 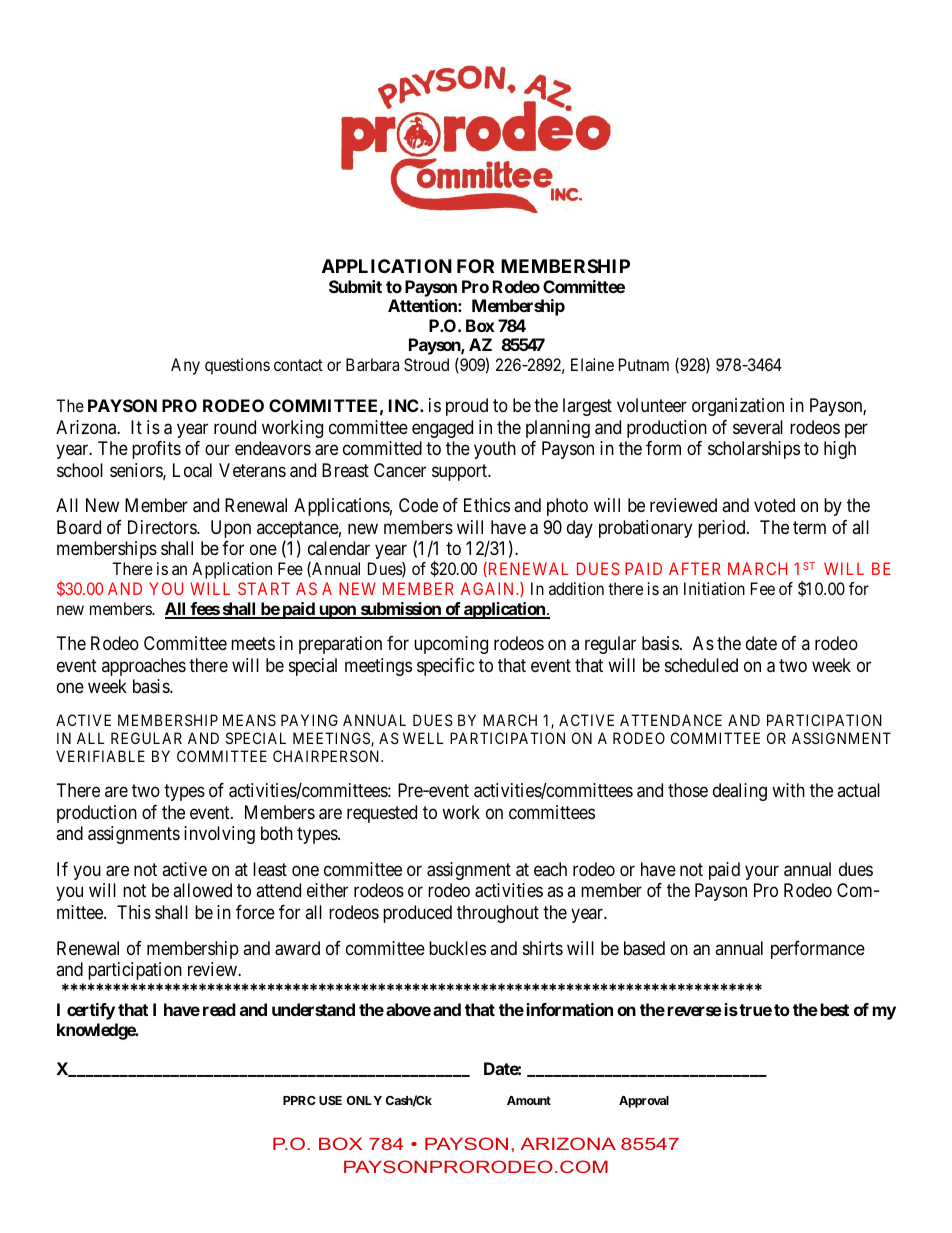 What do you see at coordinates (446, 667) in the screenshot?
I see `specific` at bounding box center [446, 667].
